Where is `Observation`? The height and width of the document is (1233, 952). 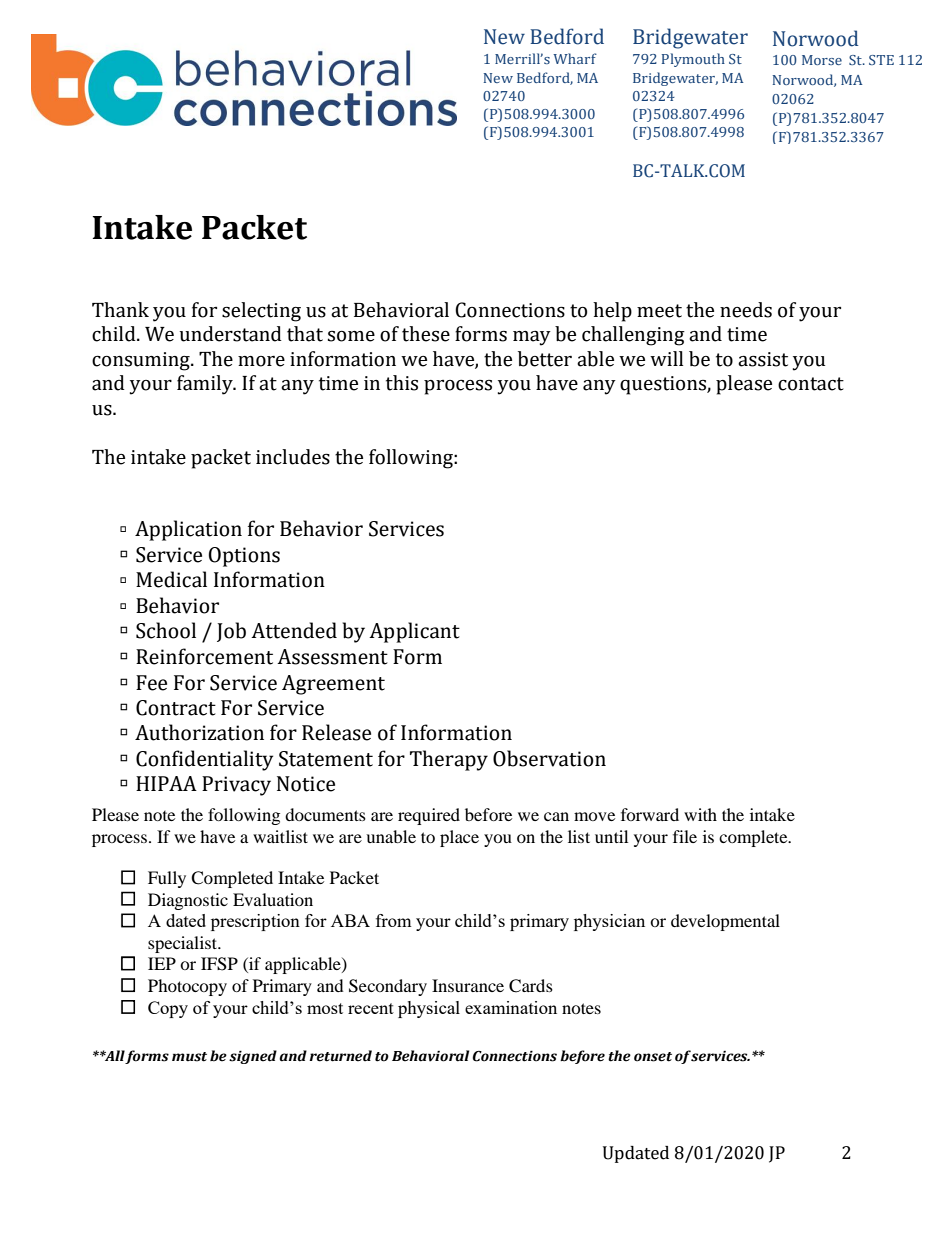
Observation is located at coordinates (549, 758).
